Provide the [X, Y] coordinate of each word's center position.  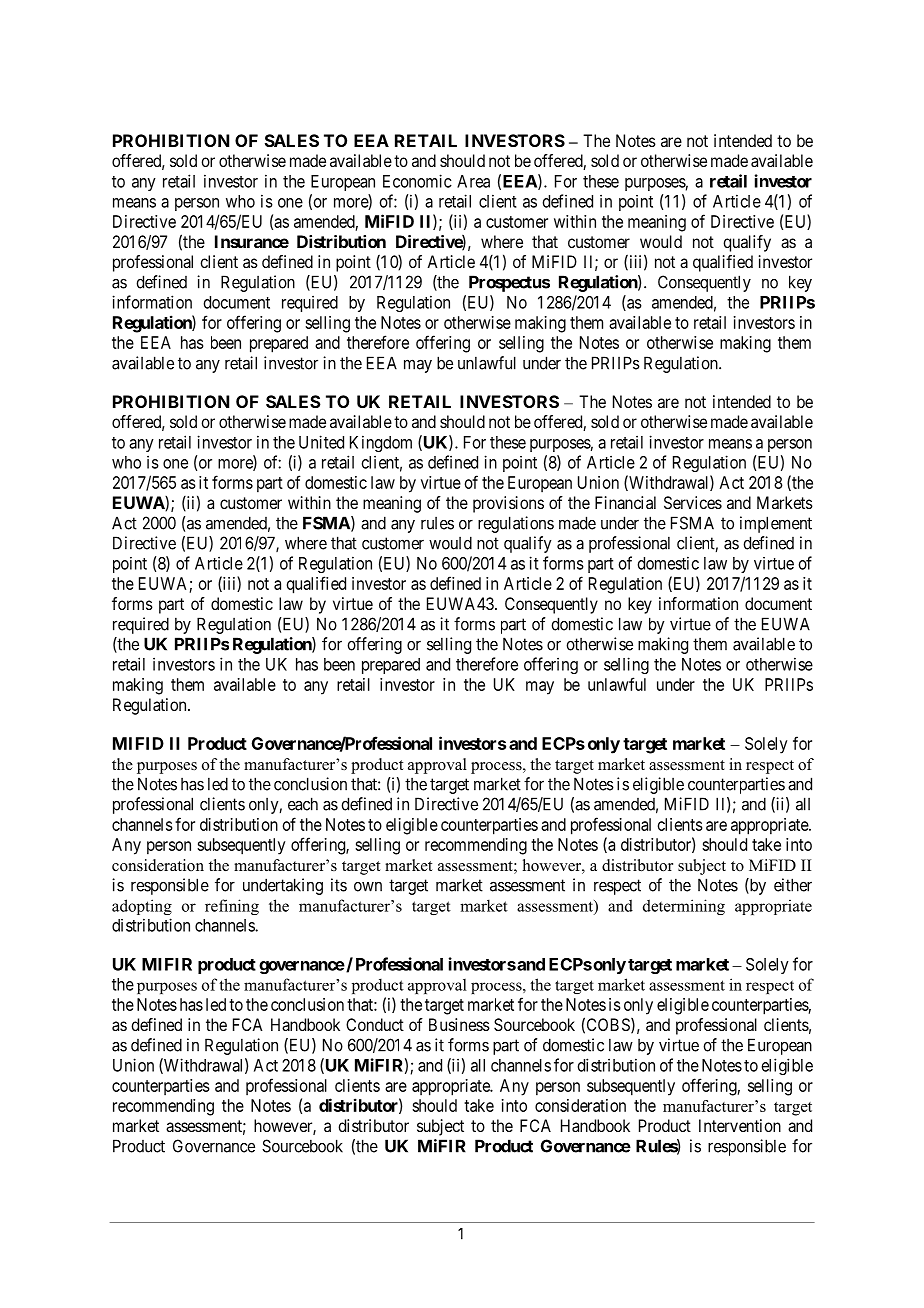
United [321, 442]
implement [776, 524]
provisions [508, 504]
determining [684, 907]
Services [693, 502]
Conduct [375, 1024]
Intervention [740, 1125]
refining [232, 907]
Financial [625, 502]
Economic [417, 181]
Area [473, 181]
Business [459, 1024]
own [368, 887]
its [339, 885]
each [303, 804]
